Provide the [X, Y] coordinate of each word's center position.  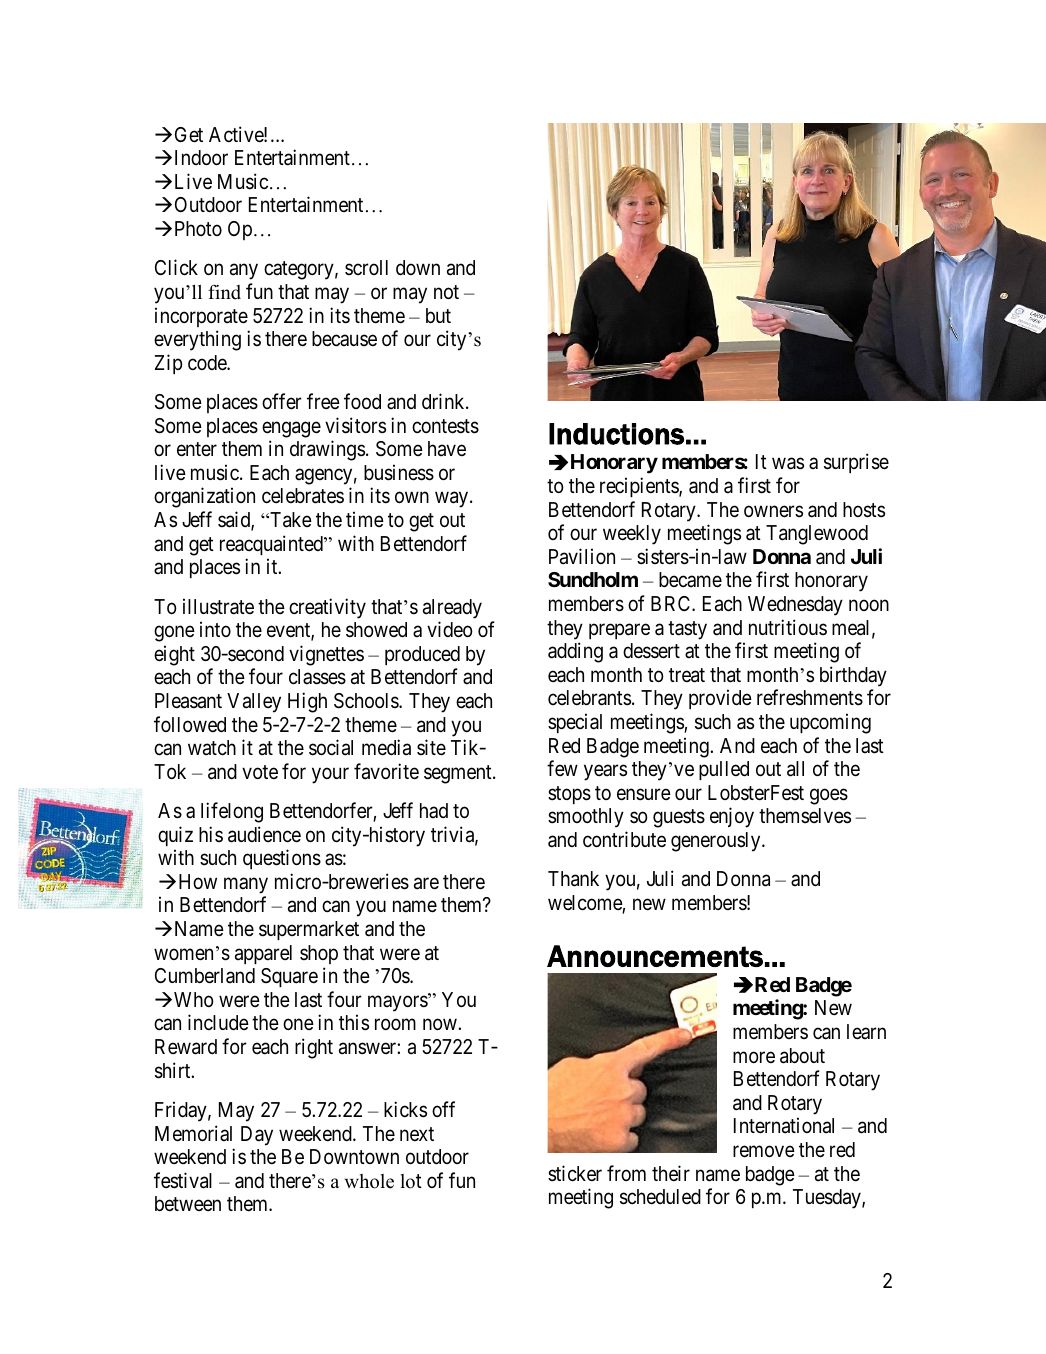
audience [264, 834]
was [788, 464]
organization [204, 497]
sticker [575, 1173]
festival [183, 1180]
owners [773, 511]
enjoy [732, 817]
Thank [573, 879]
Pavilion [582, 556]
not [446, 292]
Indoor [201, 158]
